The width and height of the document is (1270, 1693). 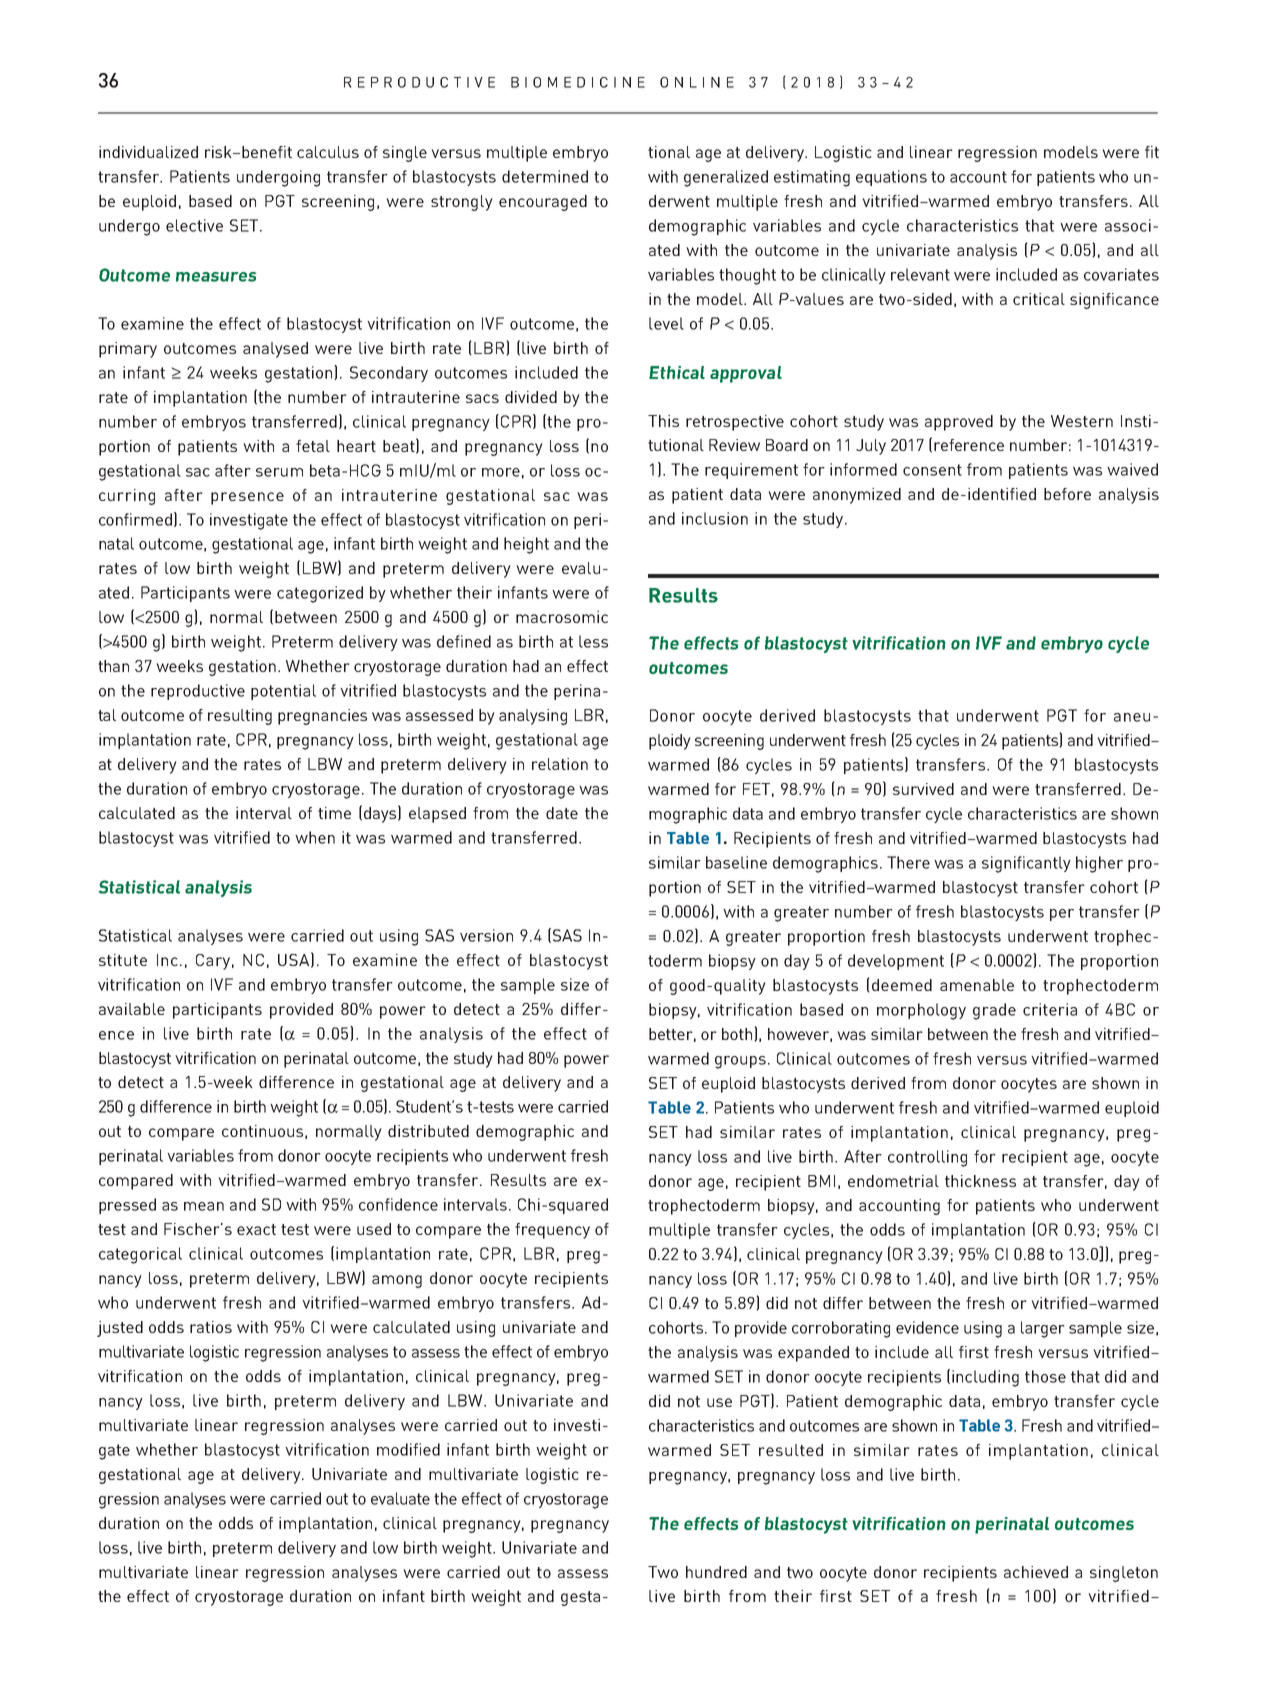 I want to click on ratios, so click(x=211, y=1327).
